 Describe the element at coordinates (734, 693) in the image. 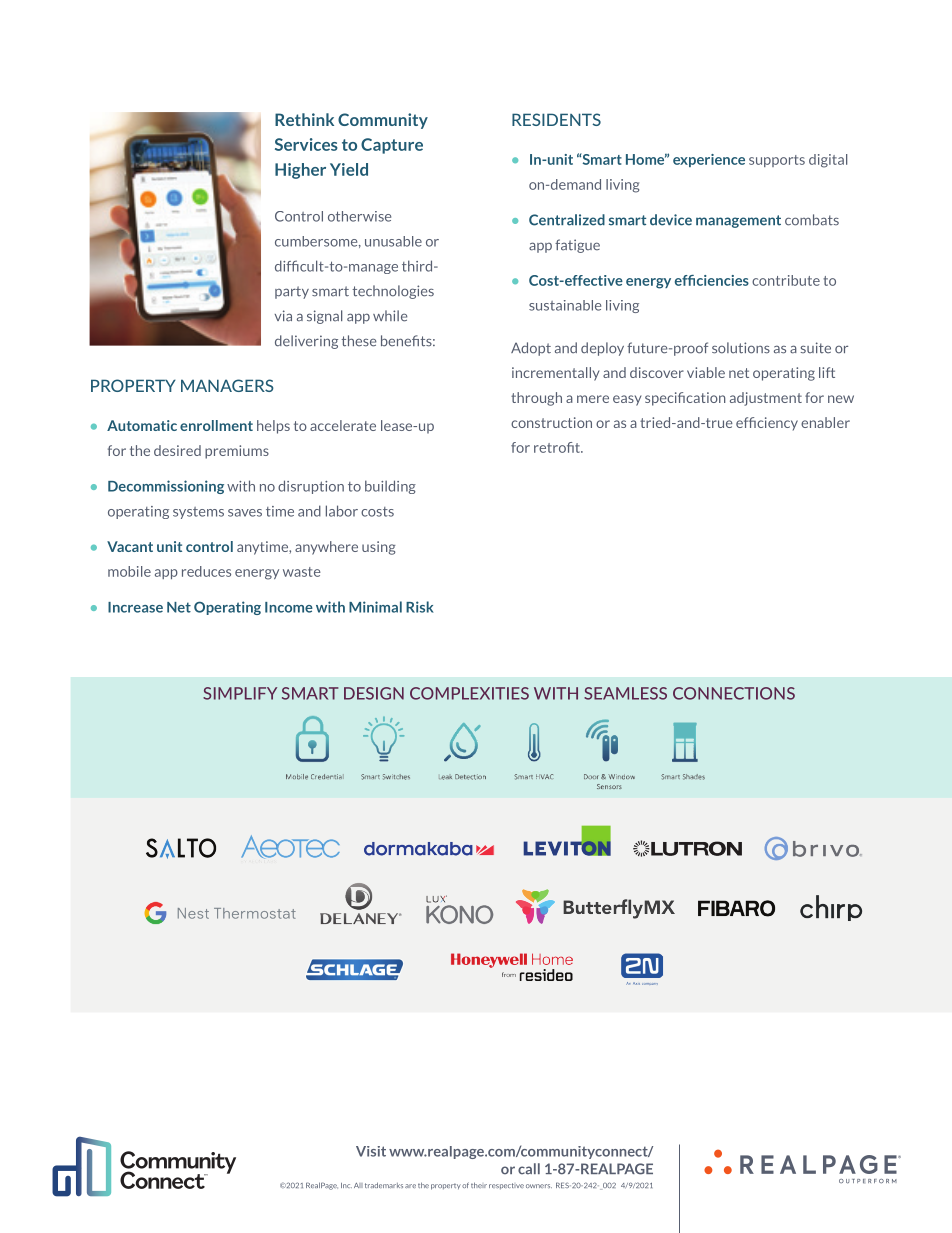

I see `CONNECTIONS` at that location.
